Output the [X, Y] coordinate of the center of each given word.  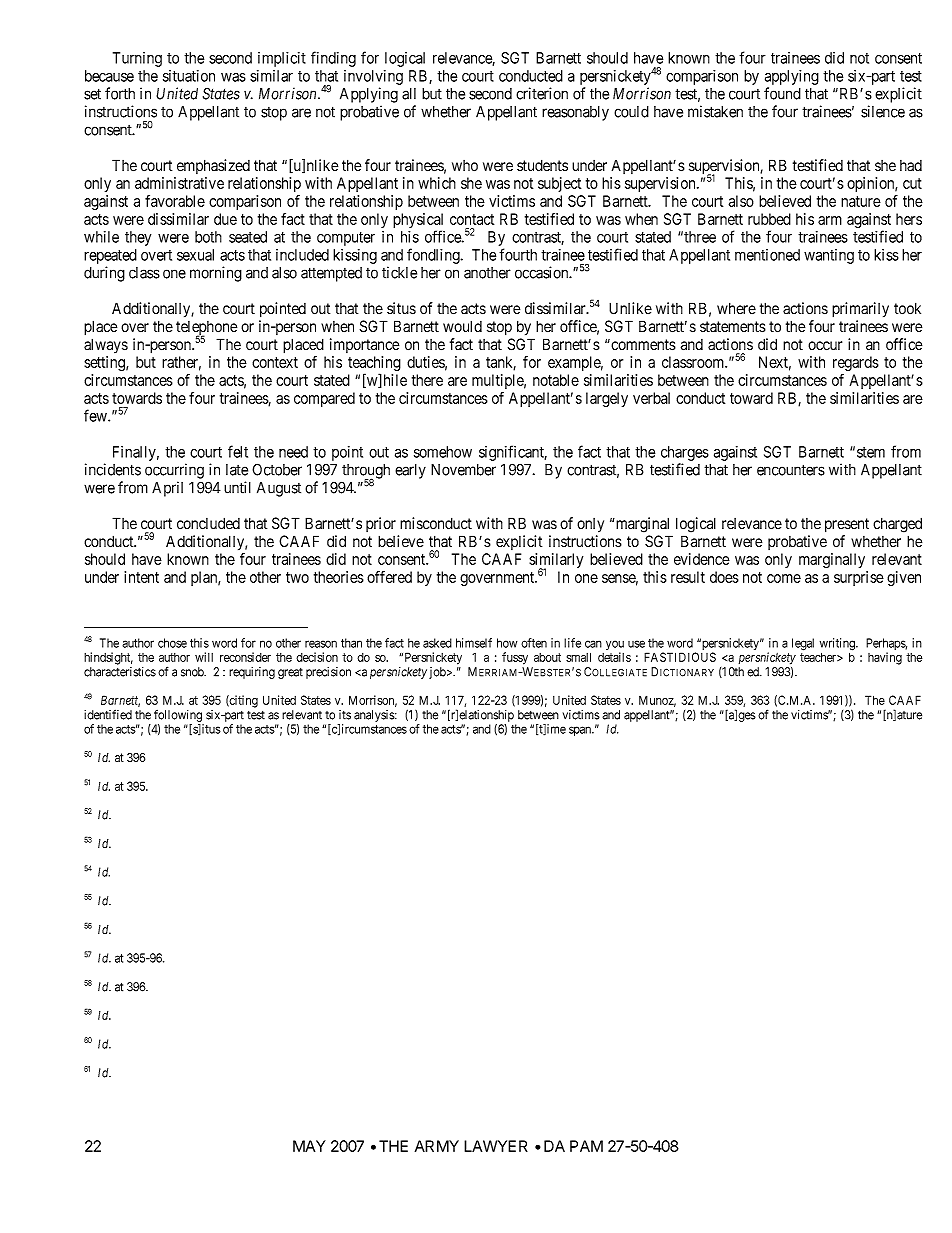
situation [189, 76]
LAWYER [496, 1146]
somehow [443, 452]
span [581, 731]
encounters [791, 470]
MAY [309, 1146]
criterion [542, 93]
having [885, 658]
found [782, 93]
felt [238, 451]
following [178, 716]
